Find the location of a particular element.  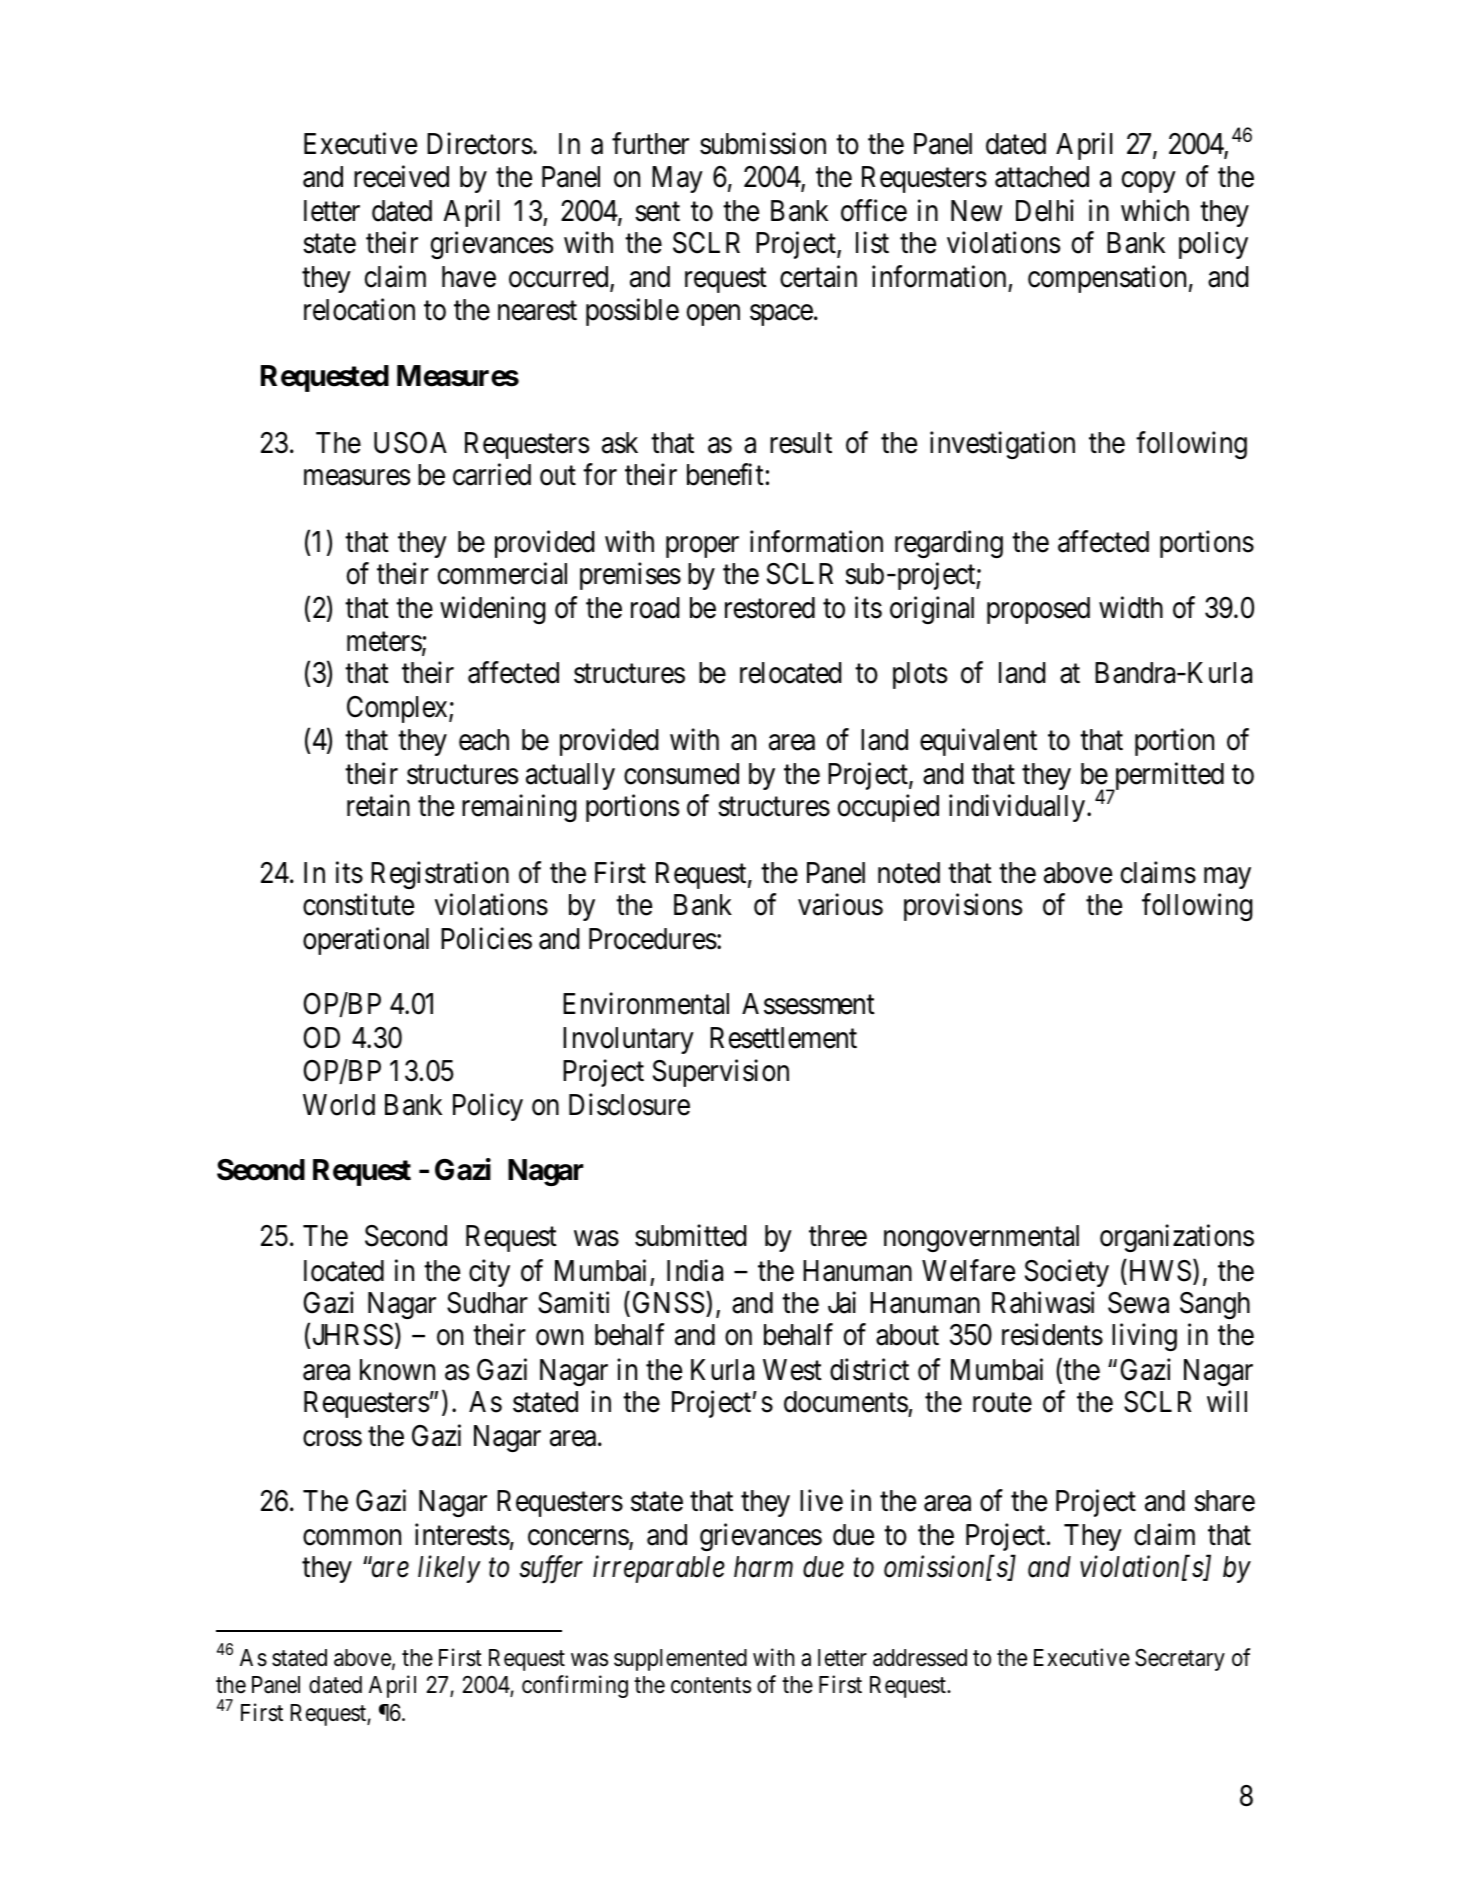

received is located at coordinates (401, 176).
